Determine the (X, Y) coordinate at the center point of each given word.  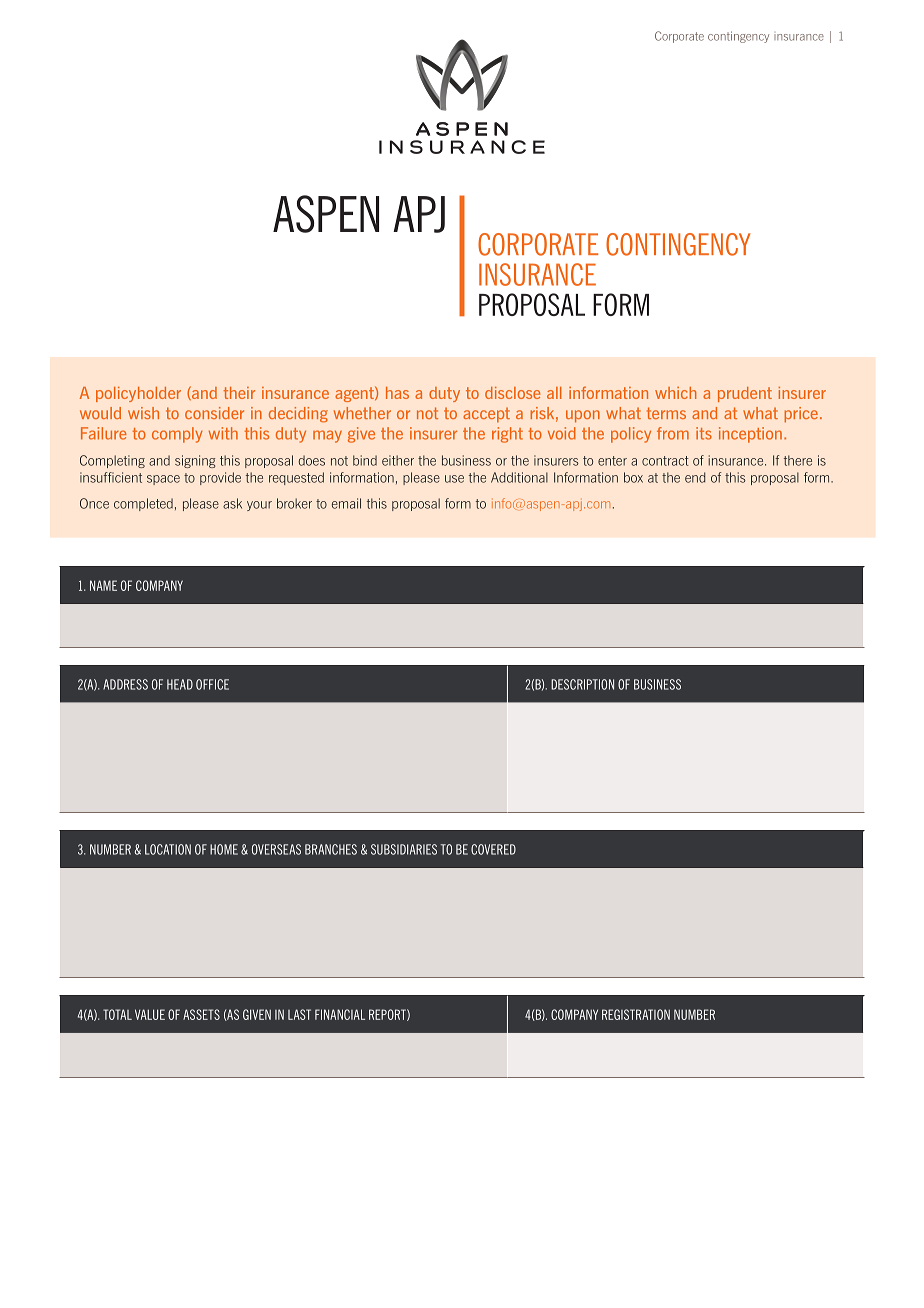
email (346, 503)
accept (486, 415)
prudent (745, 394)
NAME (103, 585)
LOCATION (168, 849)
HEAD (180, 684)
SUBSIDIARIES (404, 849)
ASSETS (201, 1014)
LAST (299, 1014)
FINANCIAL (340, 1014)
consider (214, 413)
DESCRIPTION (582, 684)
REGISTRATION (636, 1014)
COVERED (493, 849)
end (695, 477)
